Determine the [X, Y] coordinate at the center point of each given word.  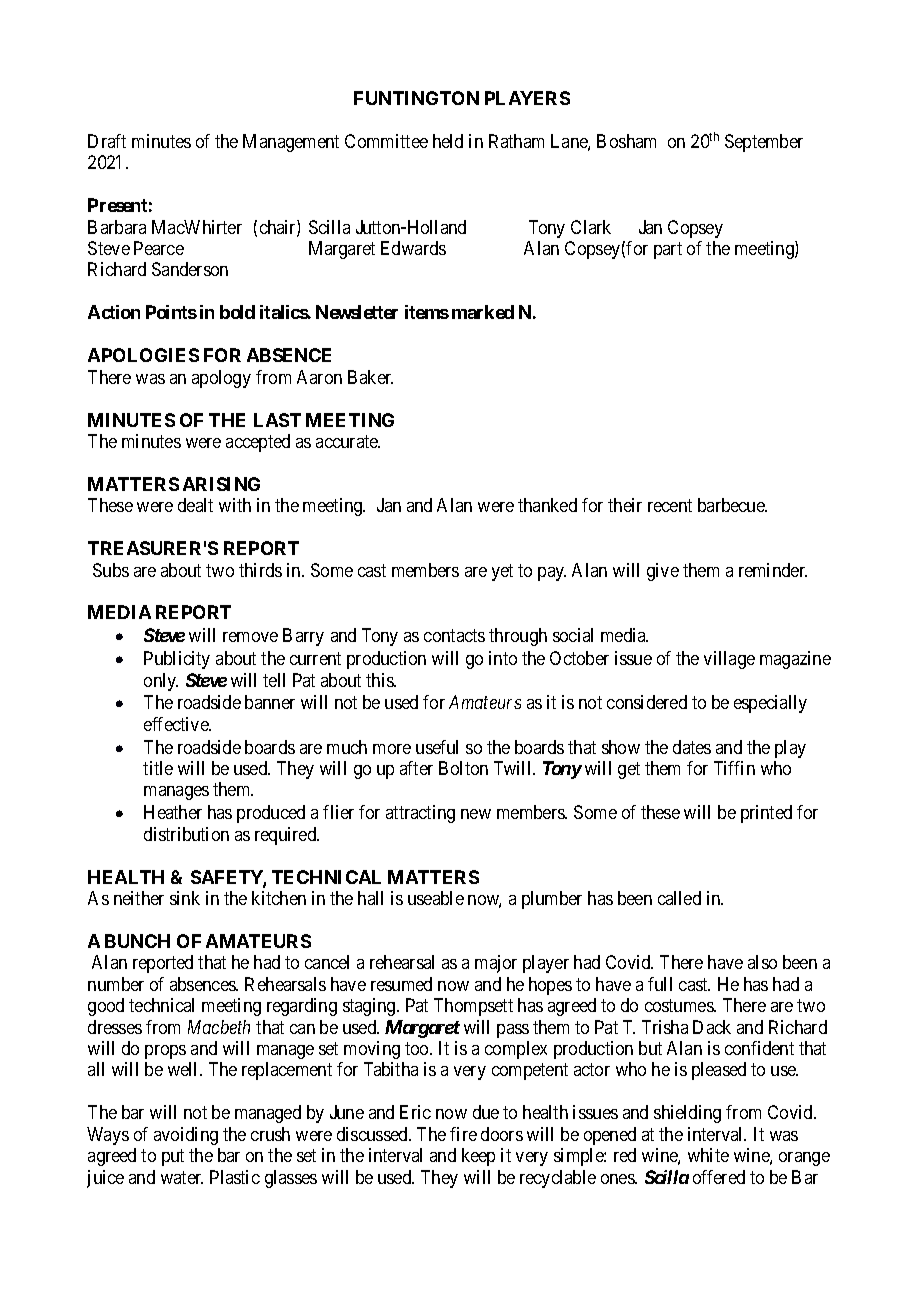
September [764, 143]
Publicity [177, 660]
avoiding [186, 1136]
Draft [107, 141]
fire [463, 1134]
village [729, 660]
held [448, 141]
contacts [454, 635]
